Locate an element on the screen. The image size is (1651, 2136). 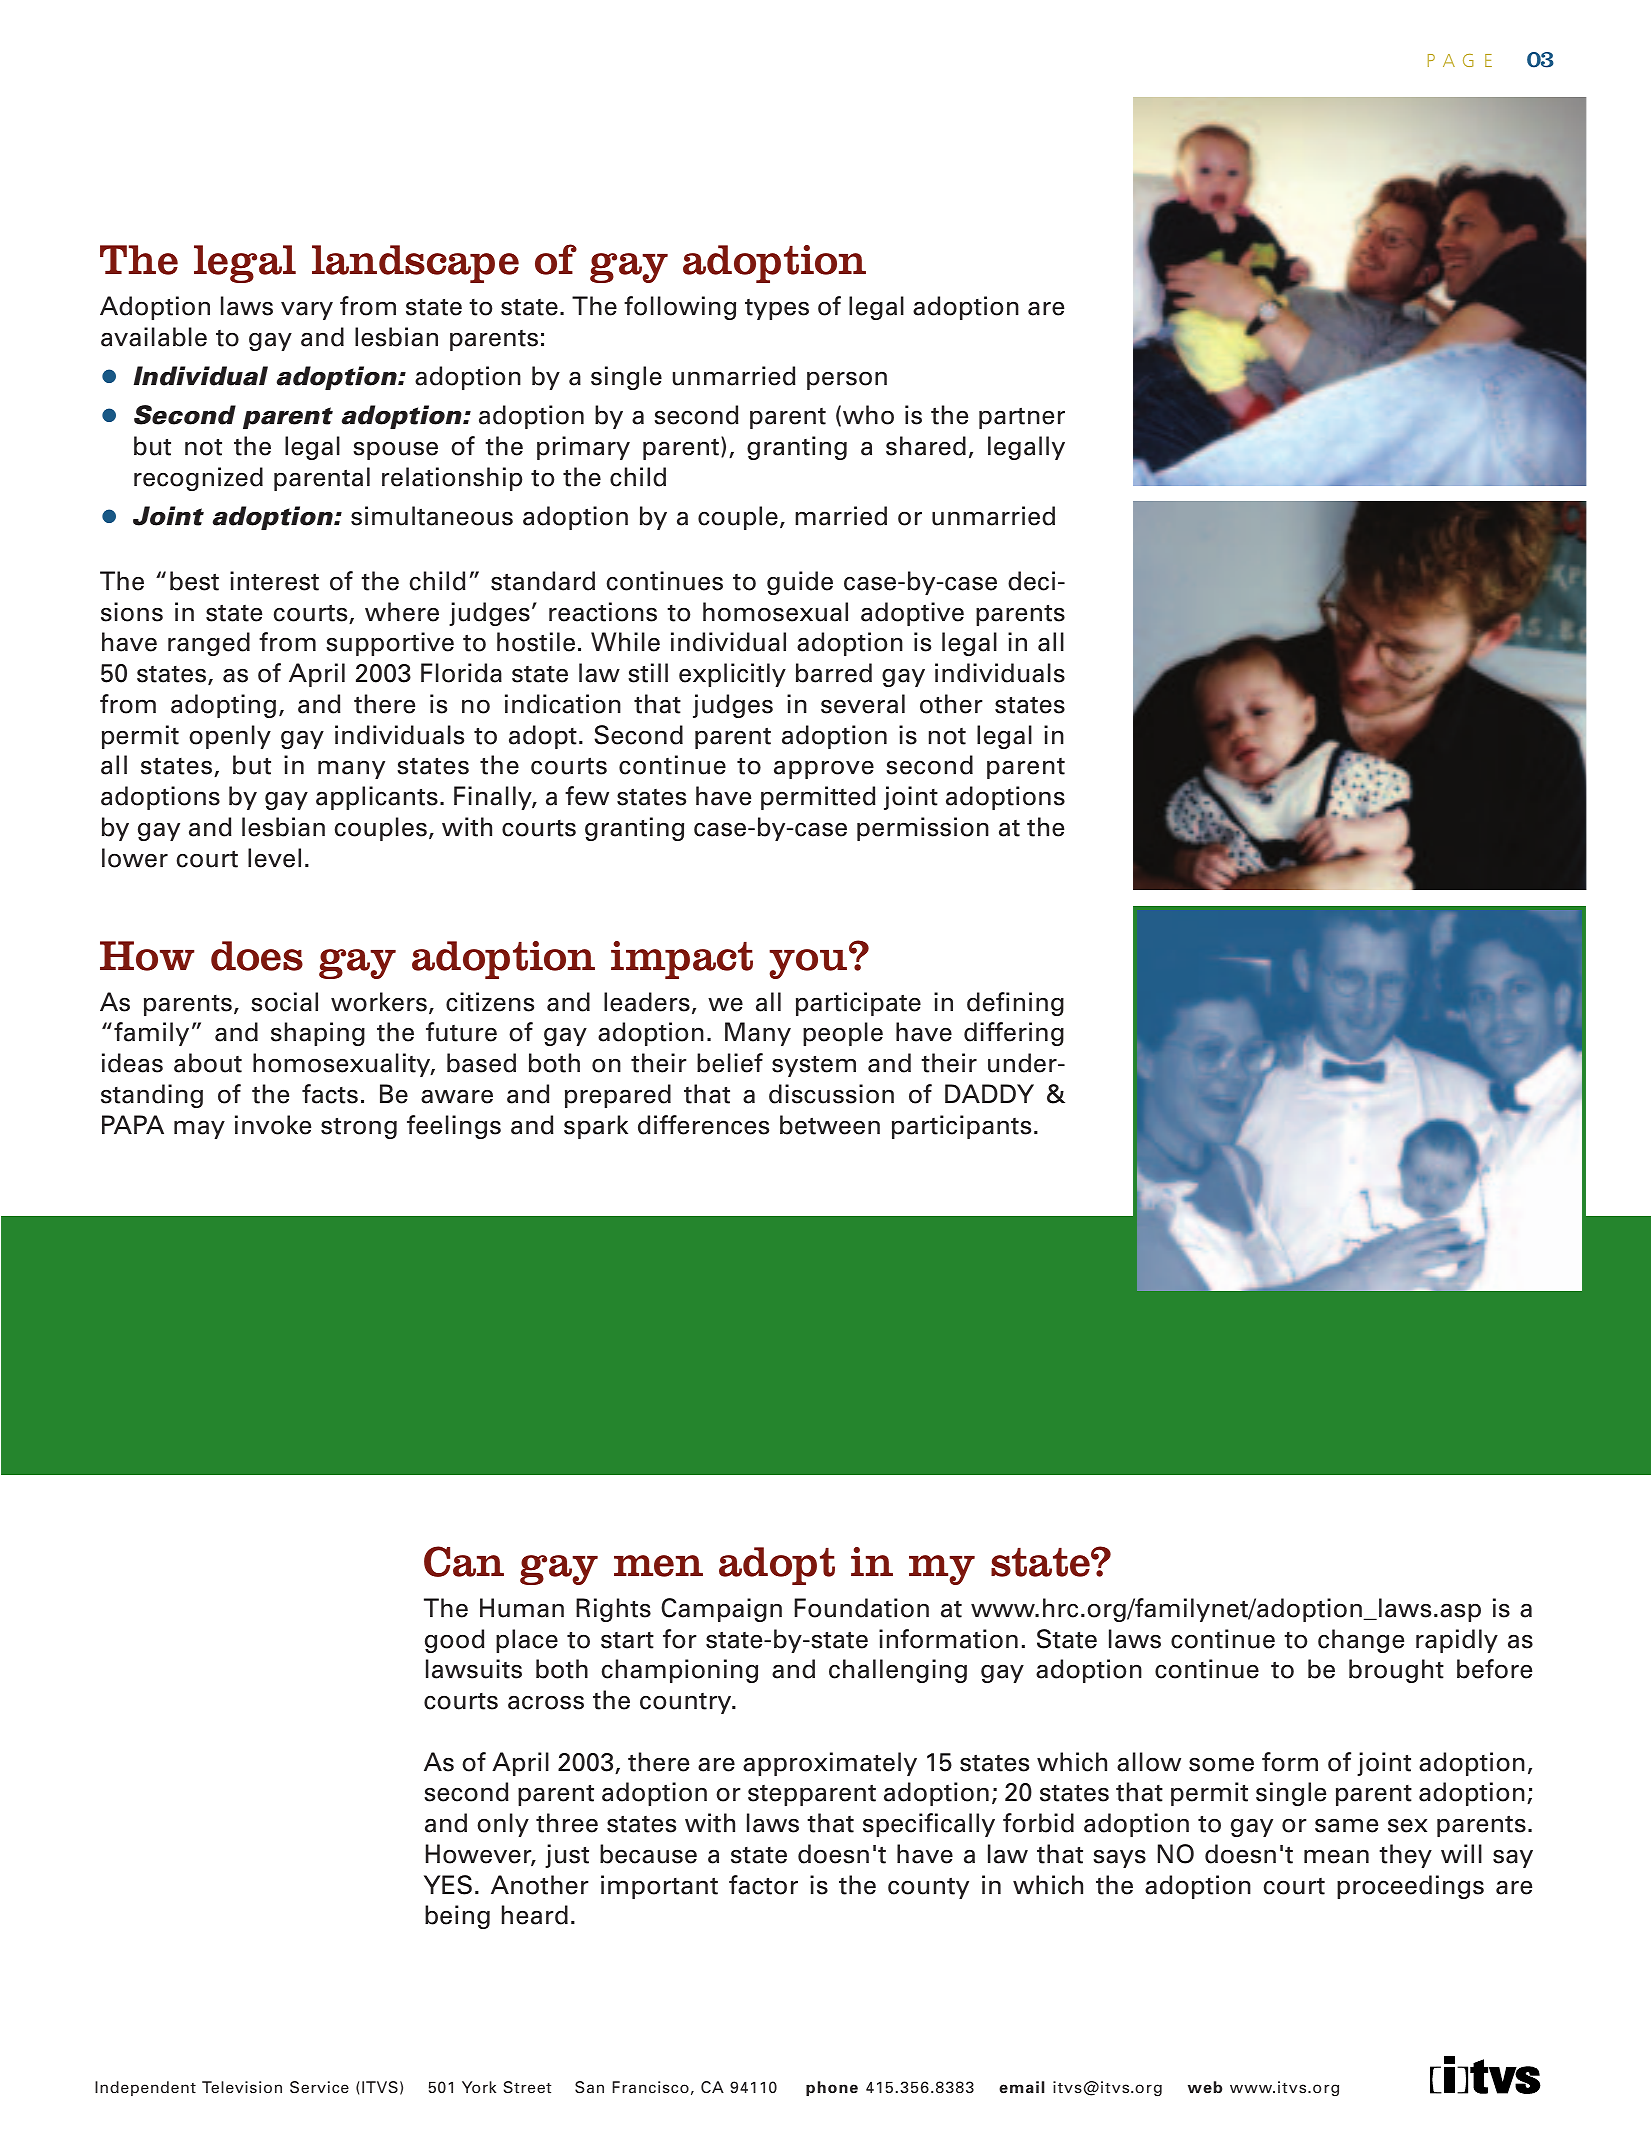
men is located at coordinates (658, 1566).
